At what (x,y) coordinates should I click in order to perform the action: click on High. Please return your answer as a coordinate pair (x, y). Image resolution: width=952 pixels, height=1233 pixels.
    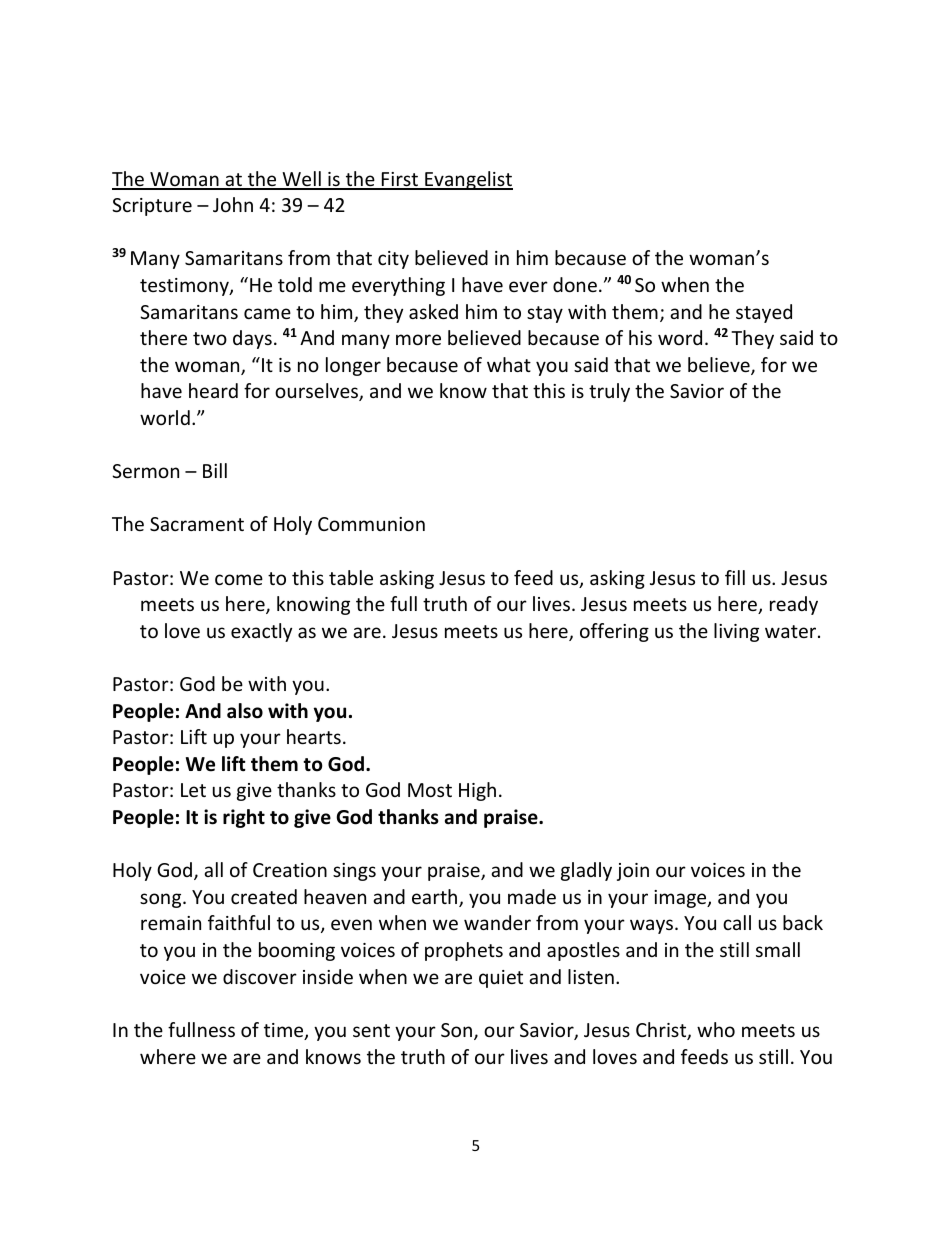
    Looking at the image, I should click on (477, 791).
